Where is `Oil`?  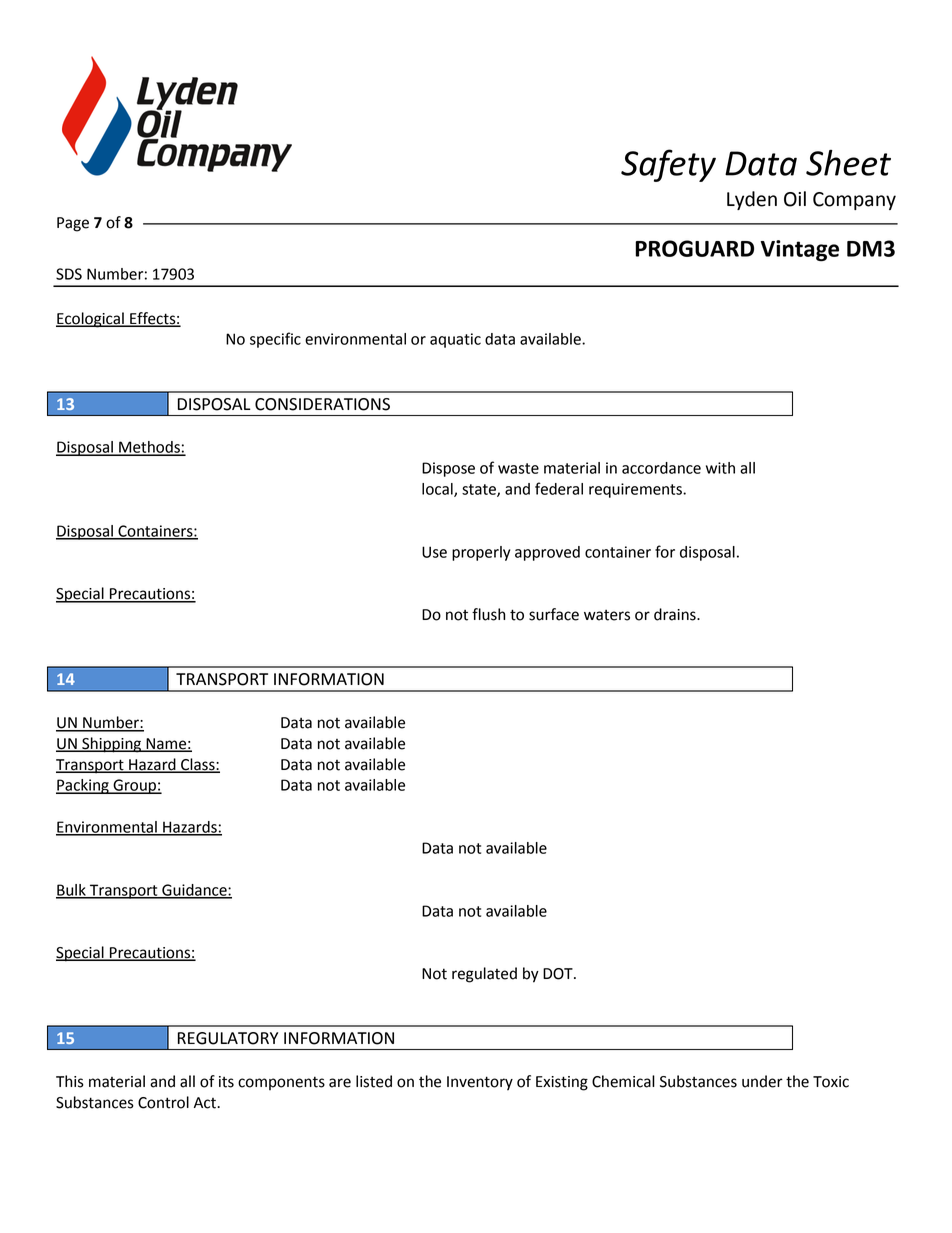
Oil is located at coordinates (795, 199).
